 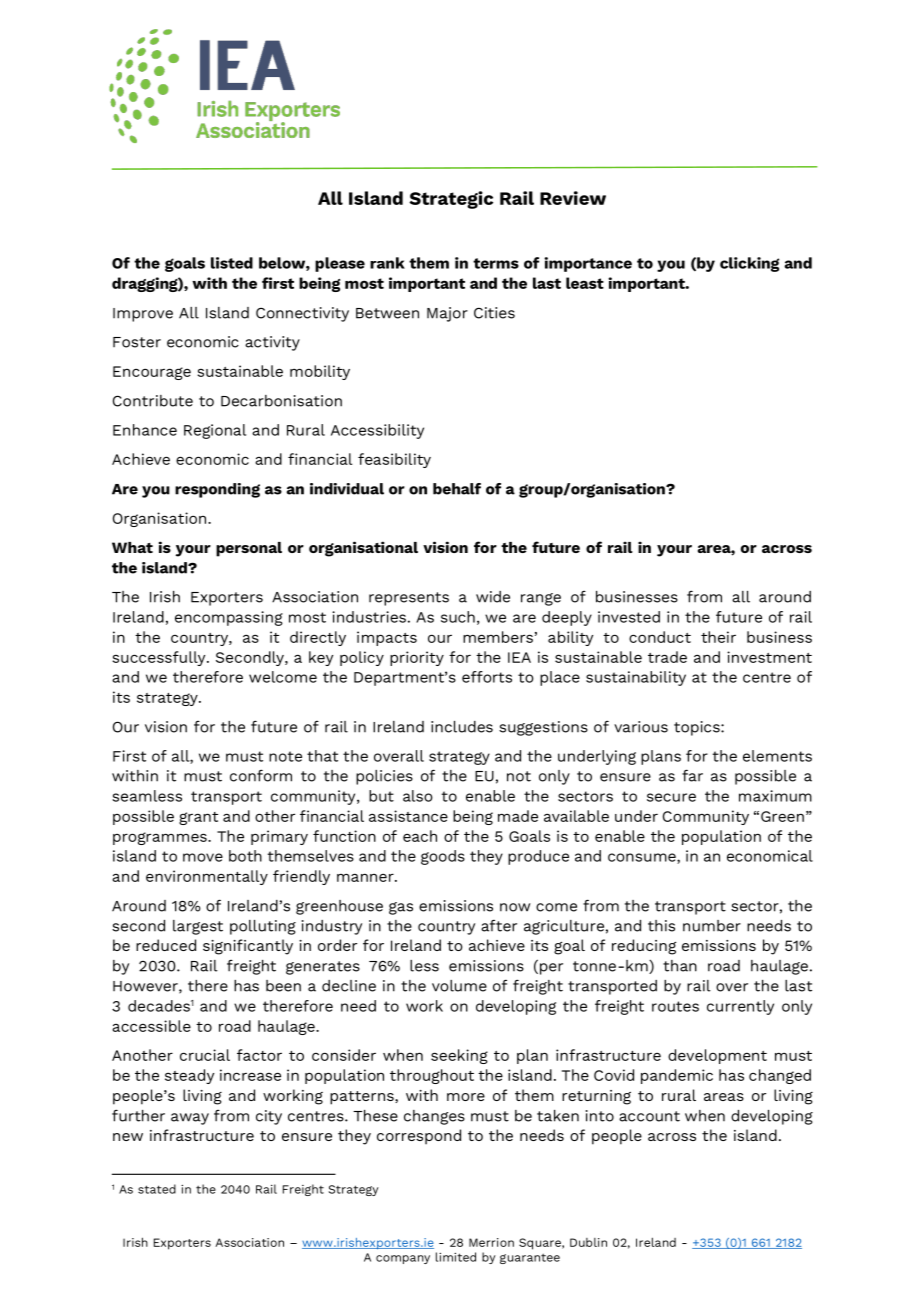 I want to click on Strategic, so click(x=451, y=200).
